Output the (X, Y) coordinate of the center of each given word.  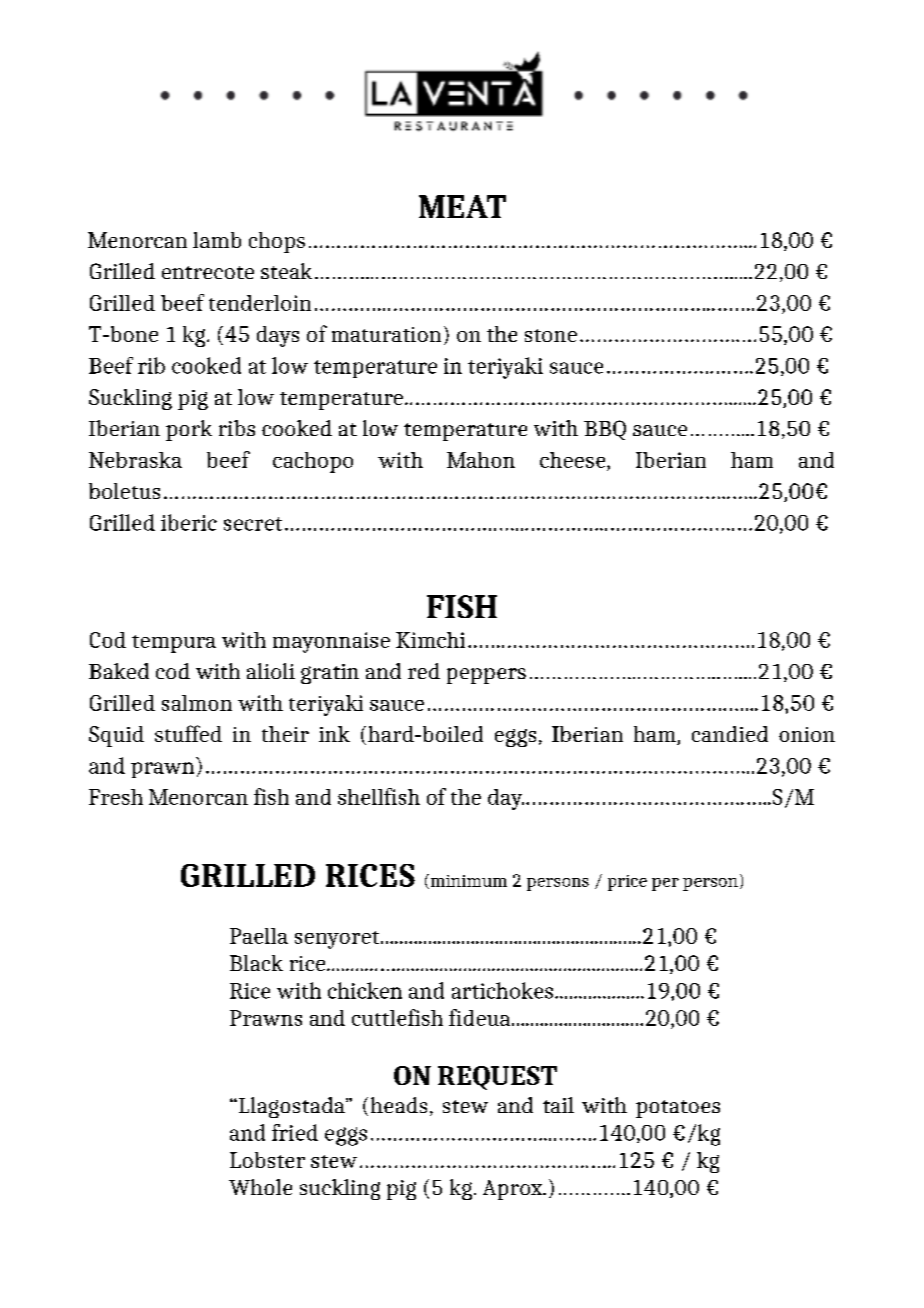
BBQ (605, 430)
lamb (217, 240)
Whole (260, 1187)
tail (558, 1105)
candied (730, 734)
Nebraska (135, 460)
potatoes (678, 1109)
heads (399, 1105)
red (424, 671)
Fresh (116, 797)
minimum (469, 881)
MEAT (462, 206)
